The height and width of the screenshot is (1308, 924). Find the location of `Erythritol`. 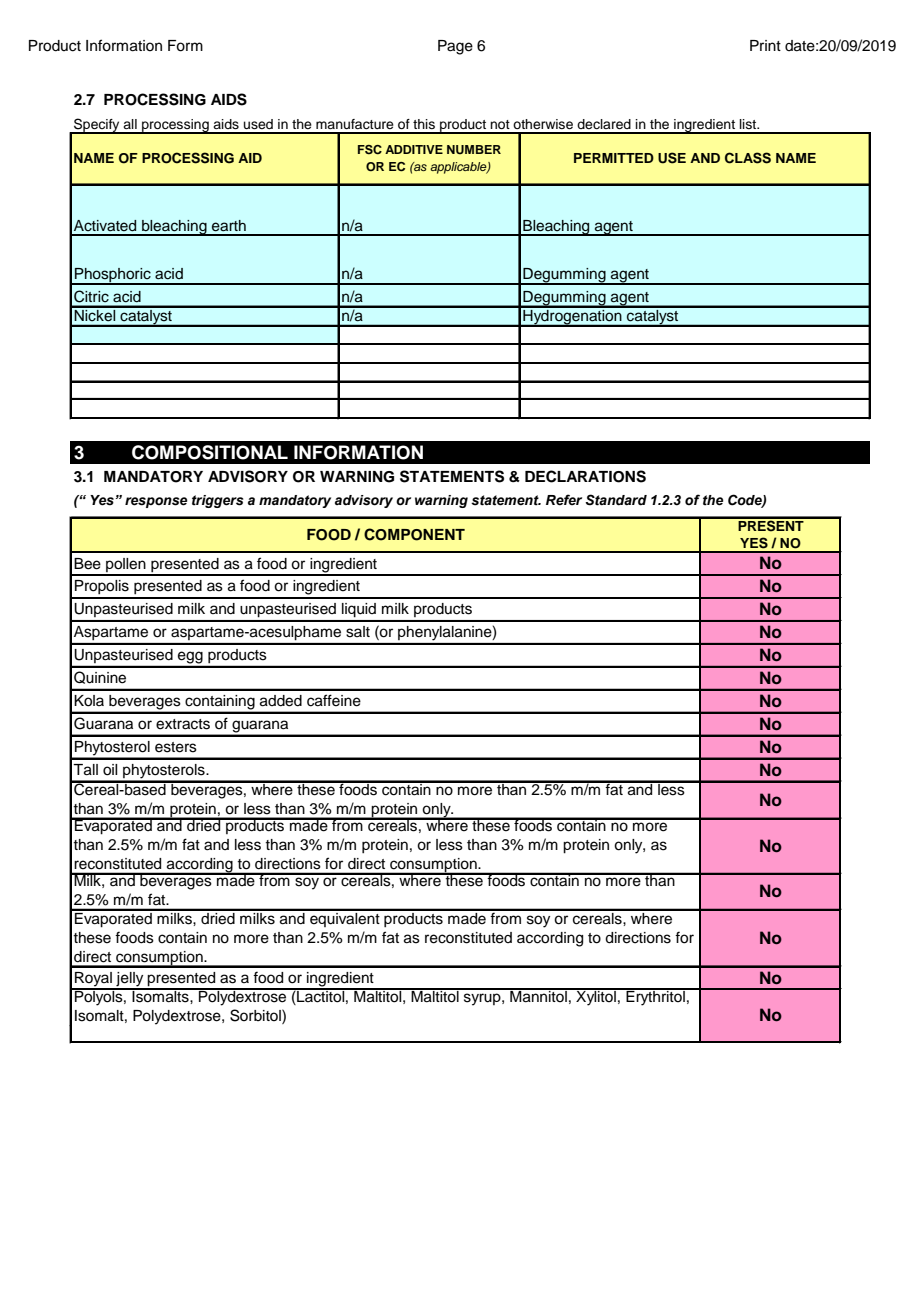

Erythritol is located at coordinates (655, 997).
